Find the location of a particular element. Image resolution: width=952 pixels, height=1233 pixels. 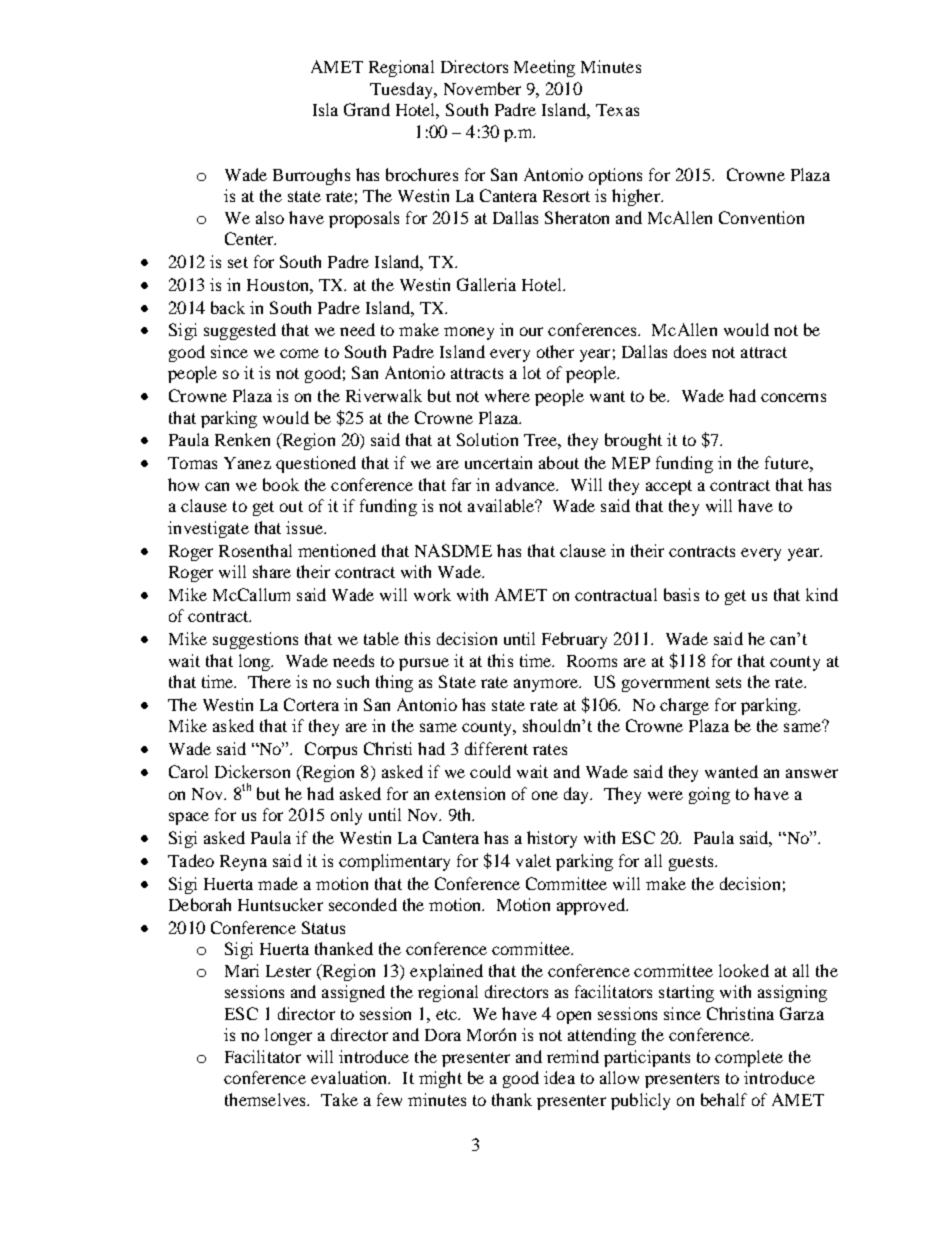

concerns is located at coordinates (793, 397).
